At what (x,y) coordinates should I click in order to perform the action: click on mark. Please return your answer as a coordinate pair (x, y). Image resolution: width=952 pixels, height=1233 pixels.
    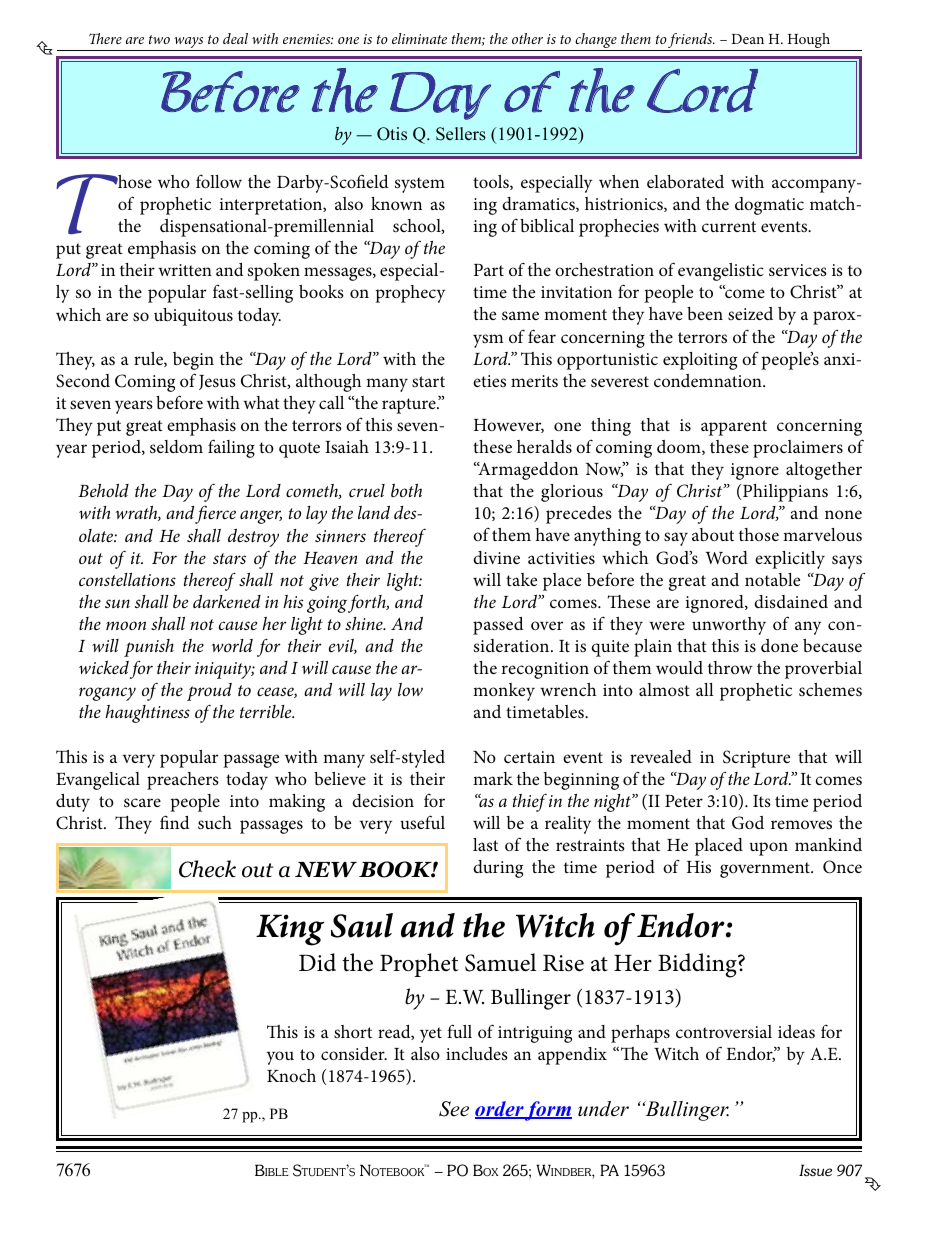
    Looking at the image, I should click on (493, 778).
